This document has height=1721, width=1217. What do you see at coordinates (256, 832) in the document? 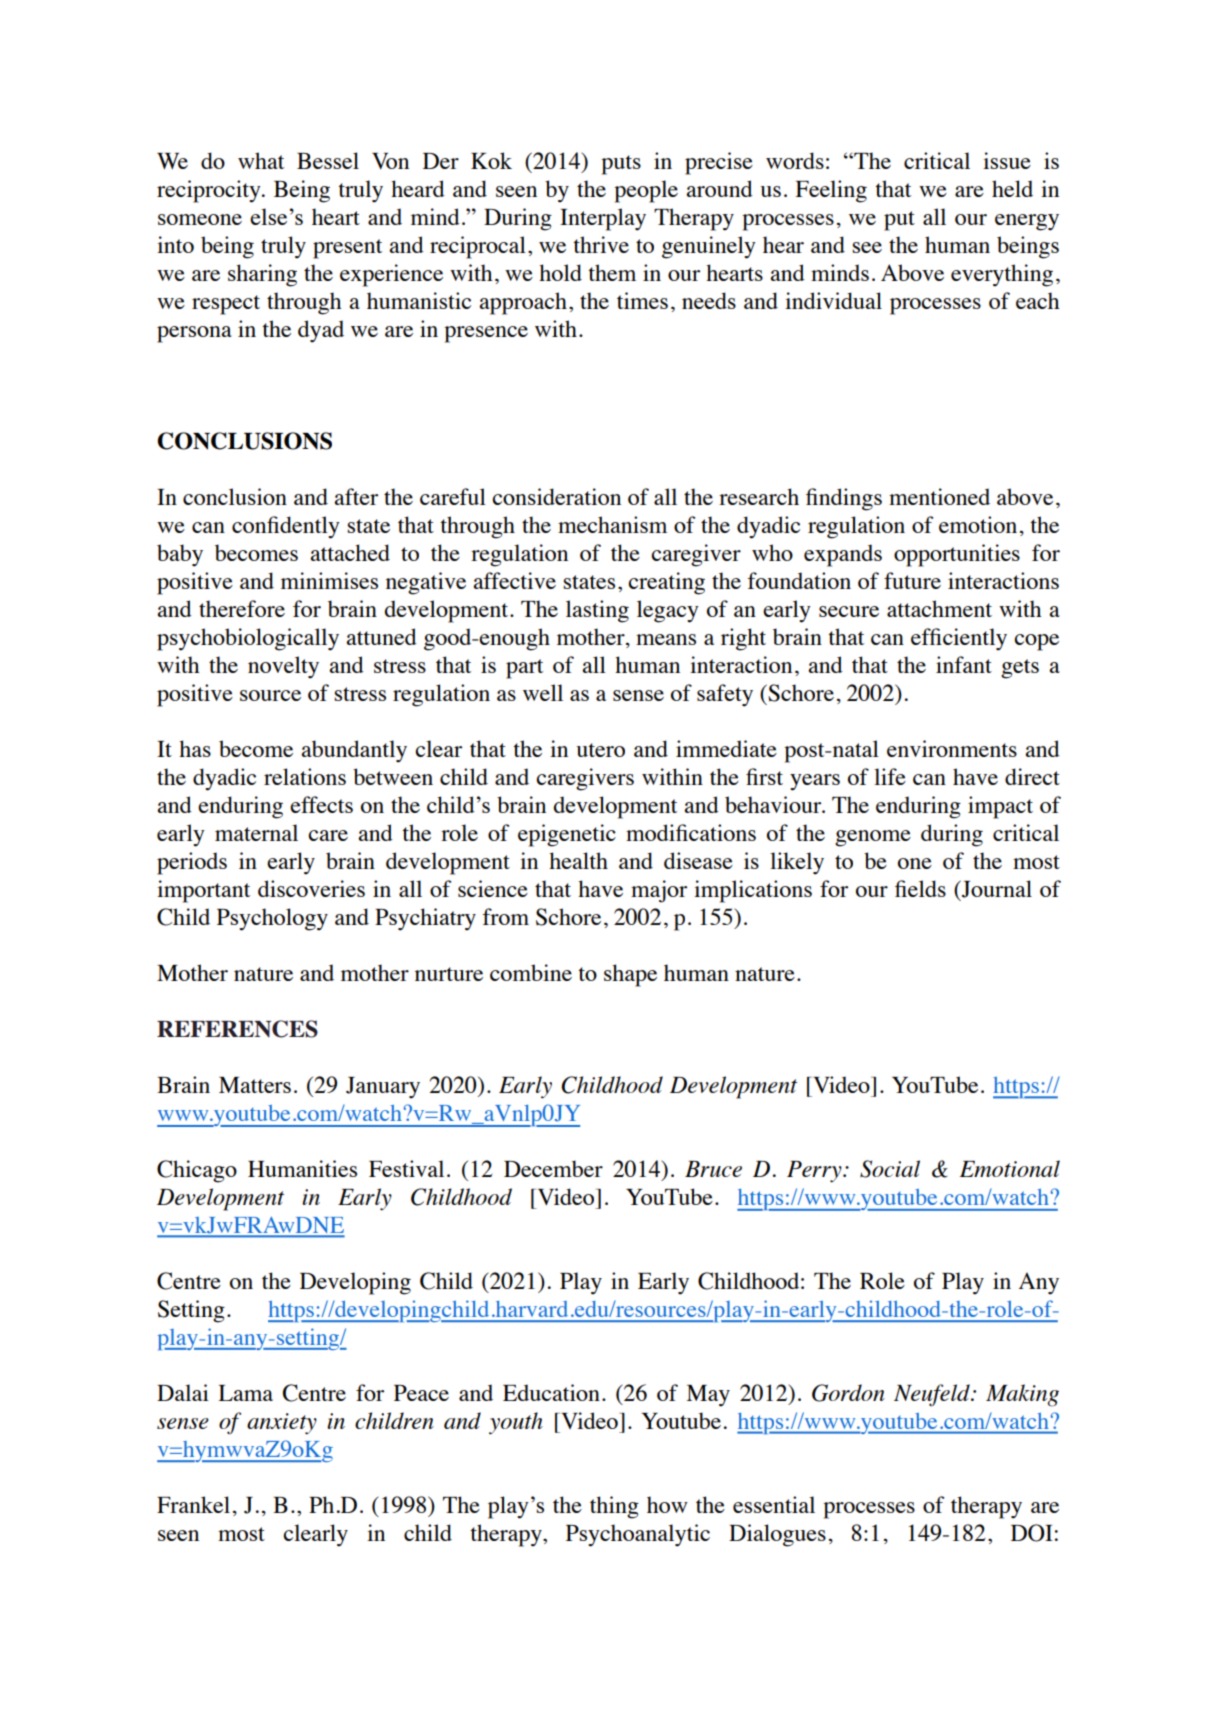
I see `maternal` at bounding box center [256, 832].
